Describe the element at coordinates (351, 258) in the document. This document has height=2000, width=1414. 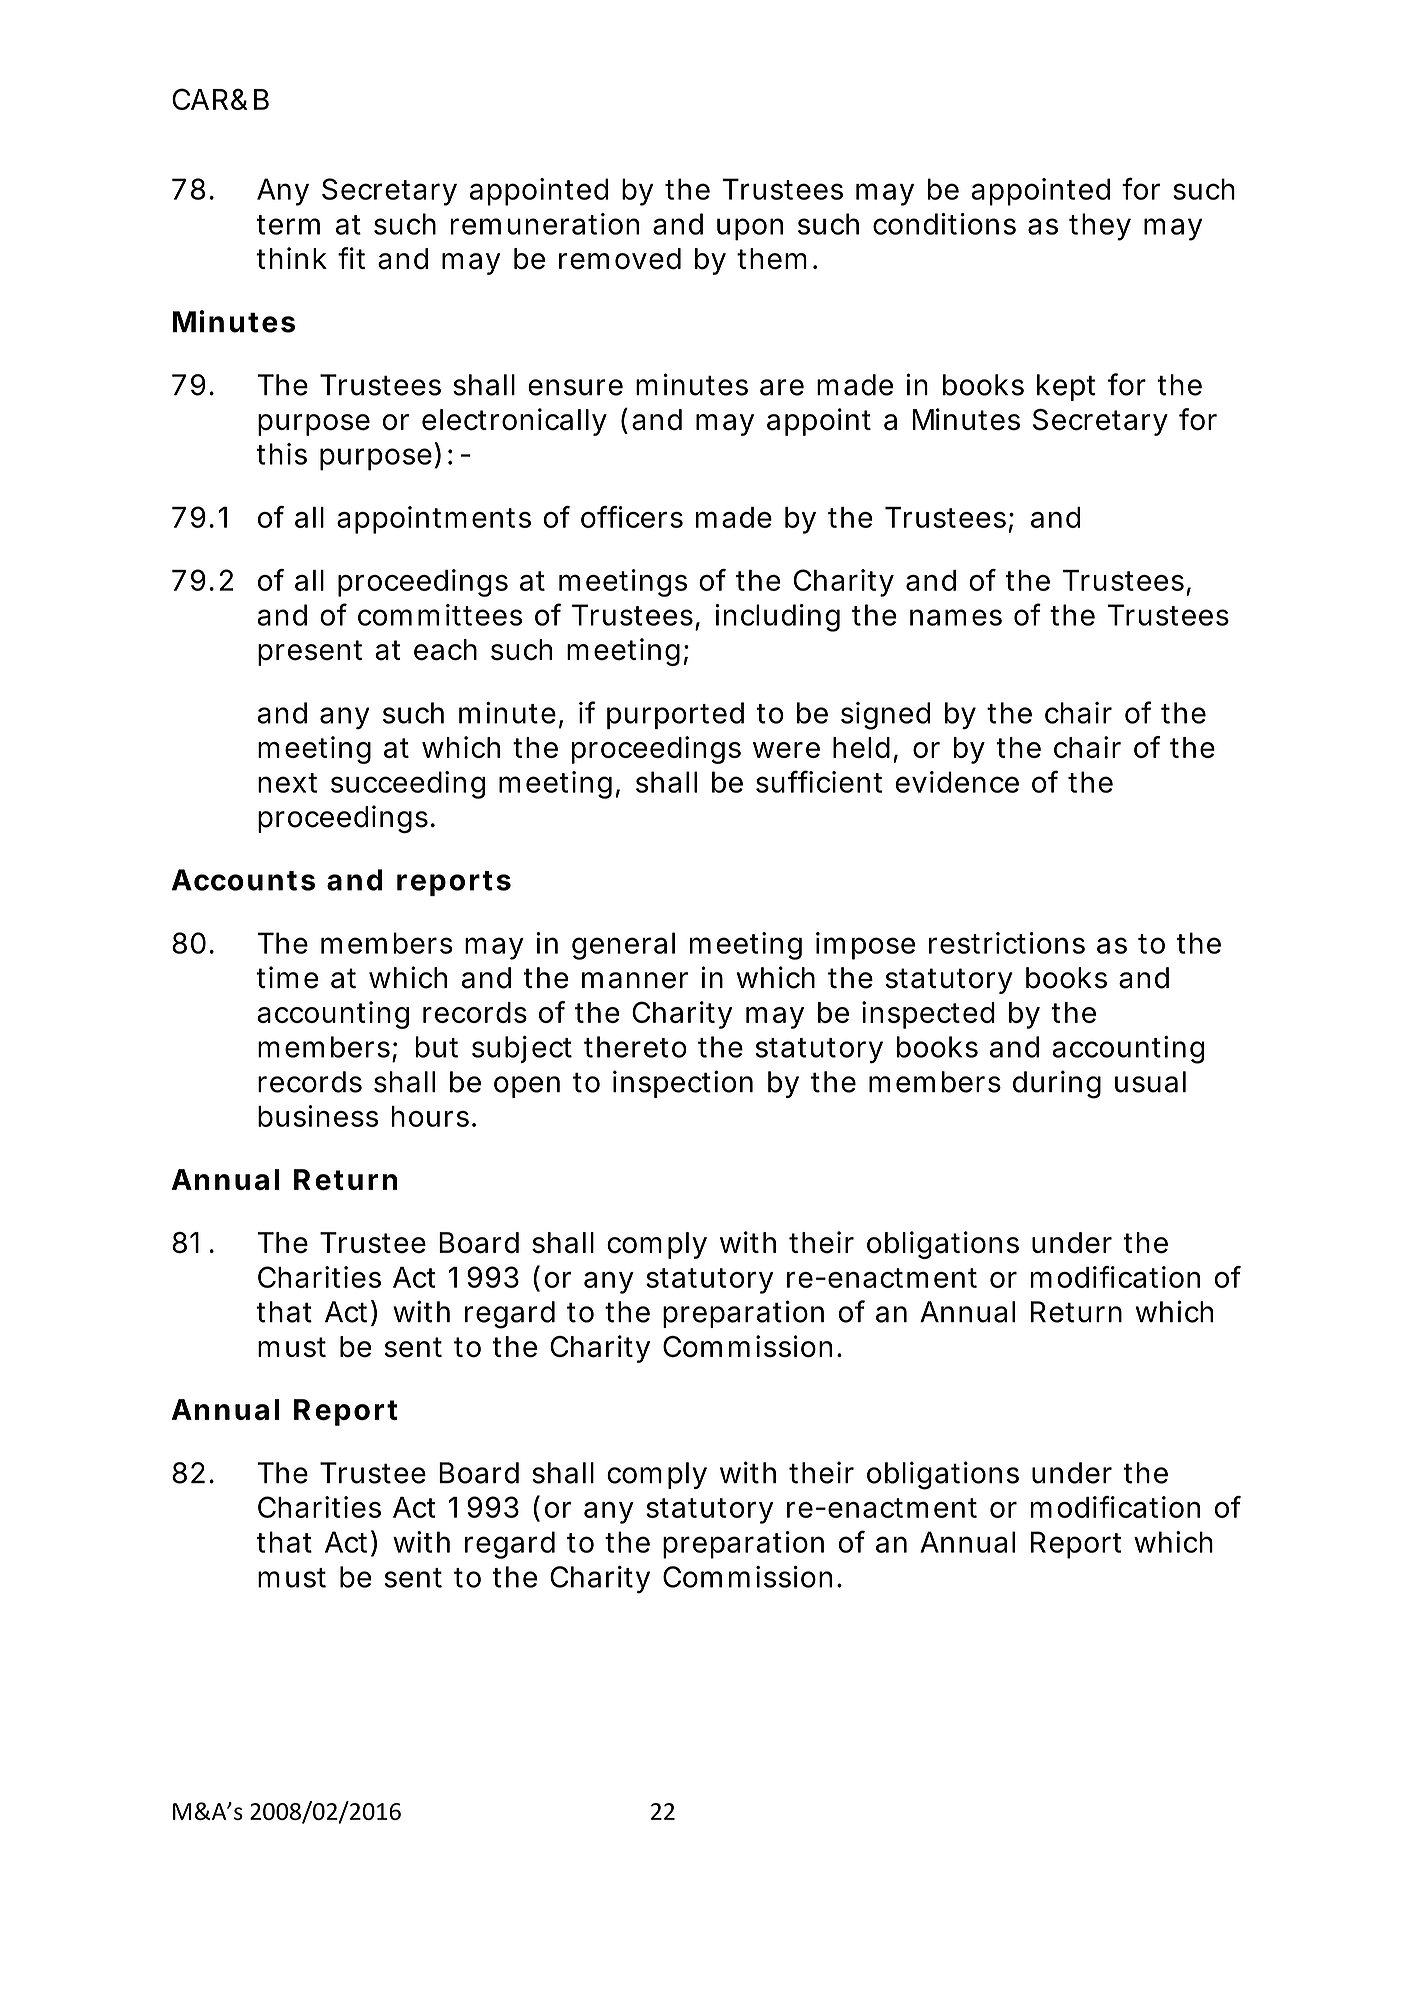
I see `fit` at that location.
